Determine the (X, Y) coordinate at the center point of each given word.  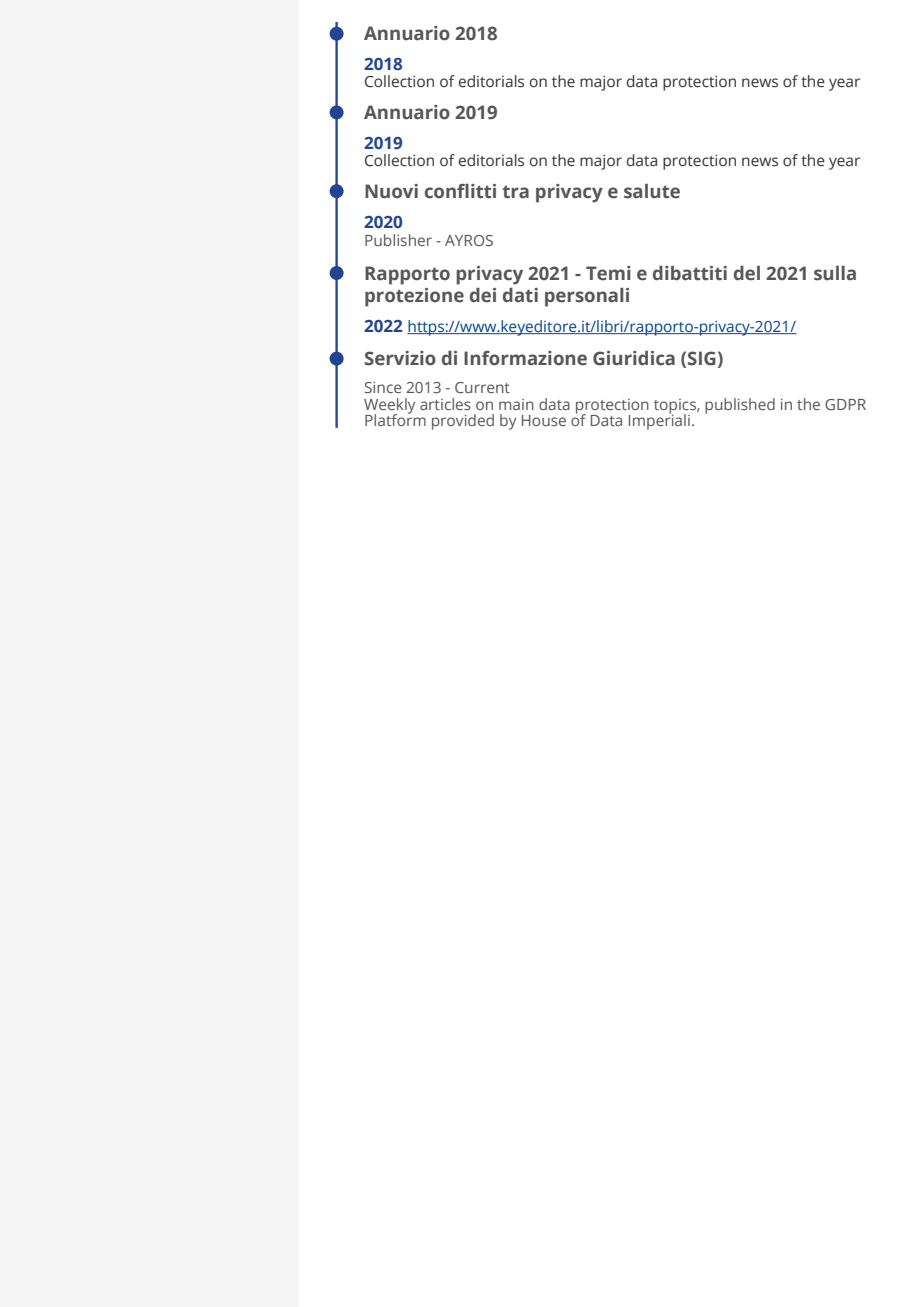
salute (652, 191)
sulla (835, 273)
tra (515, 192)
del (747, 273)
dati (520, 295)
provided (463, 422)
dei (483, 295)
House (544, 420)
